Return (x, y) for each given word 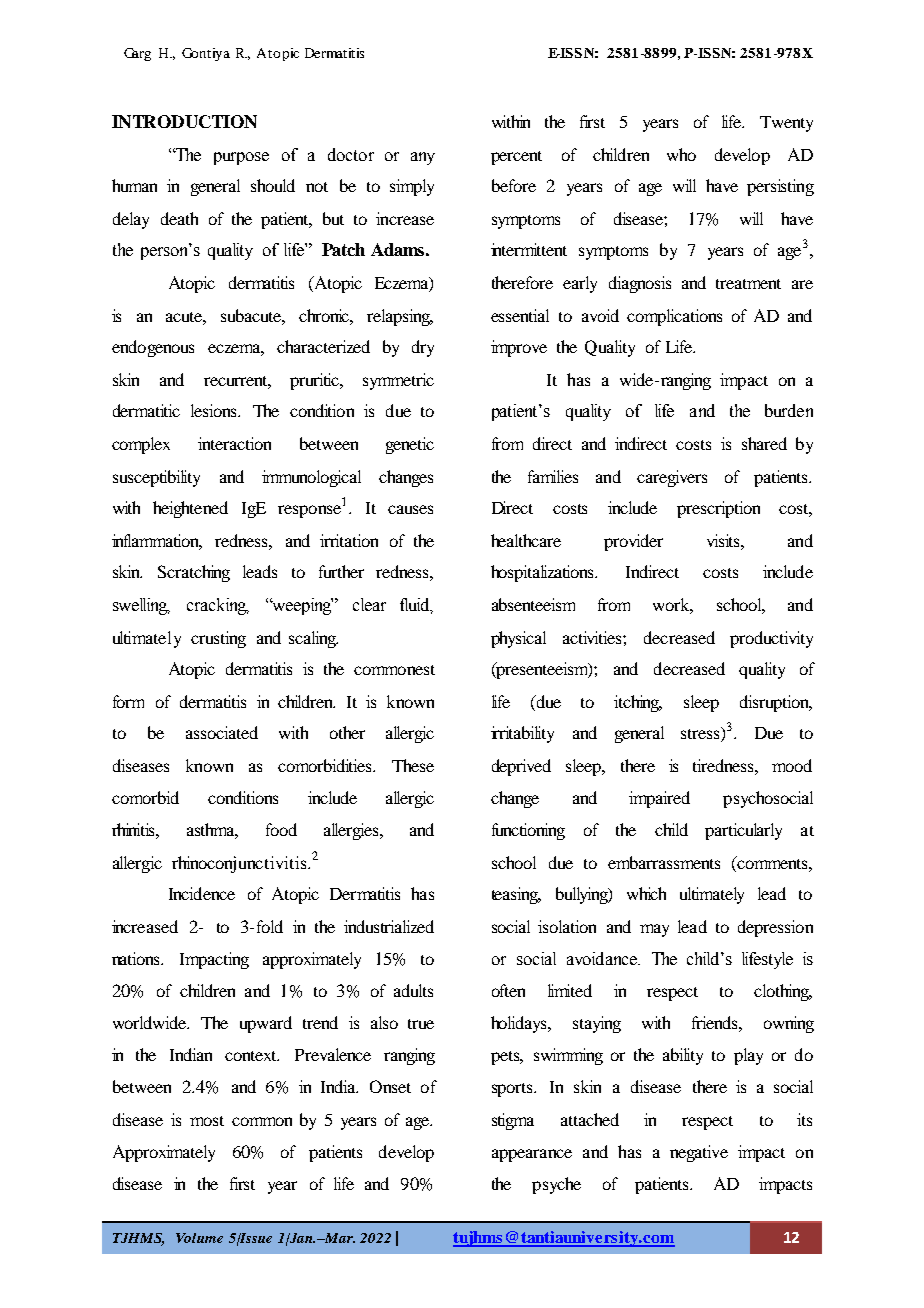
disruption (776, 703)
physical (518, 639)
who (681, 154)
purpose (241, 158)
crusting (218, 639)
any (423, 158)
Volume (199, 1238)
